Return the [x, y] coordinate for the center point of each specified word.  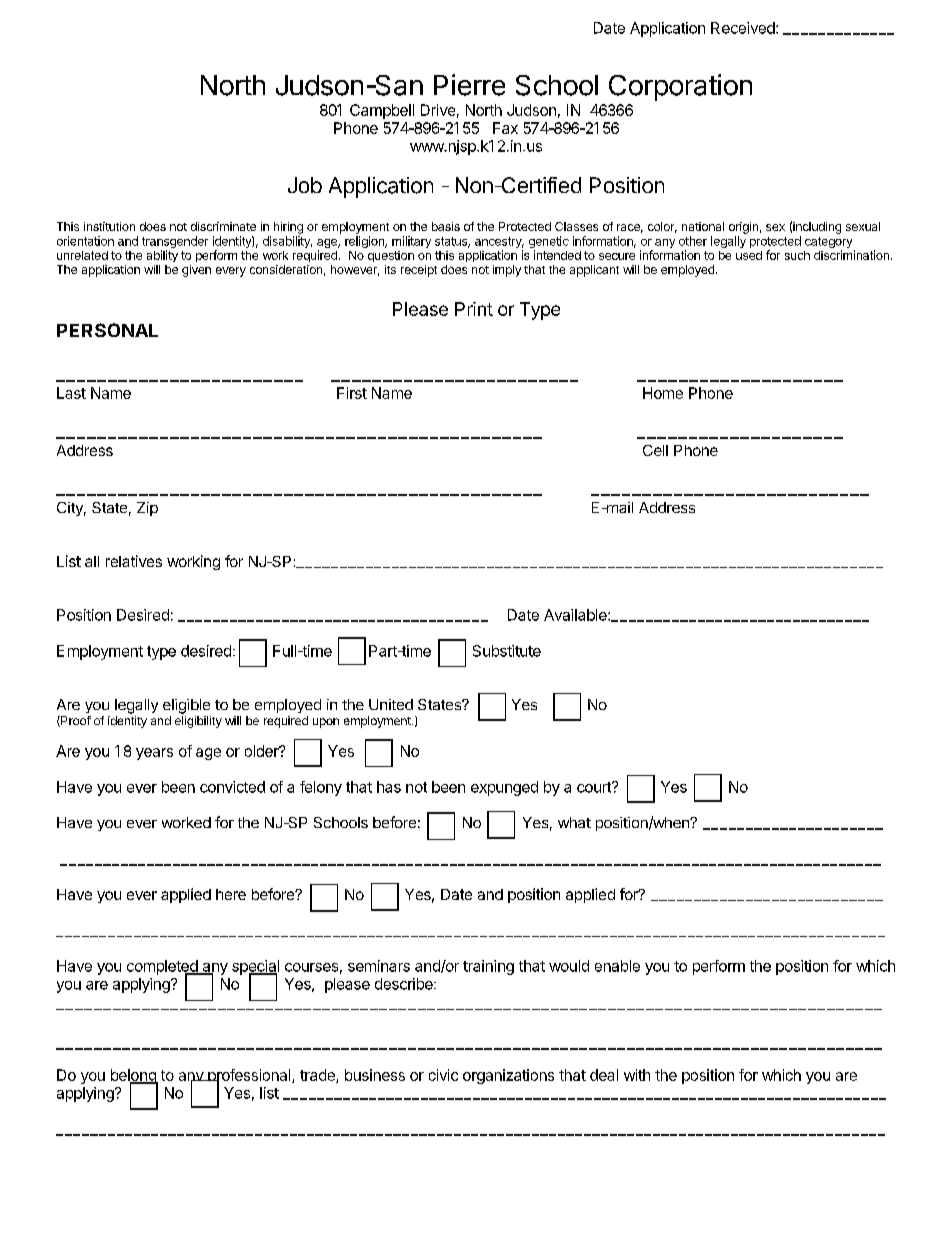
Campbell [382, 111]
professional [249, 1077]
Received [744, 28]
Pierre [469, 85]
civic [443, 1075]
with [637, 1075]
